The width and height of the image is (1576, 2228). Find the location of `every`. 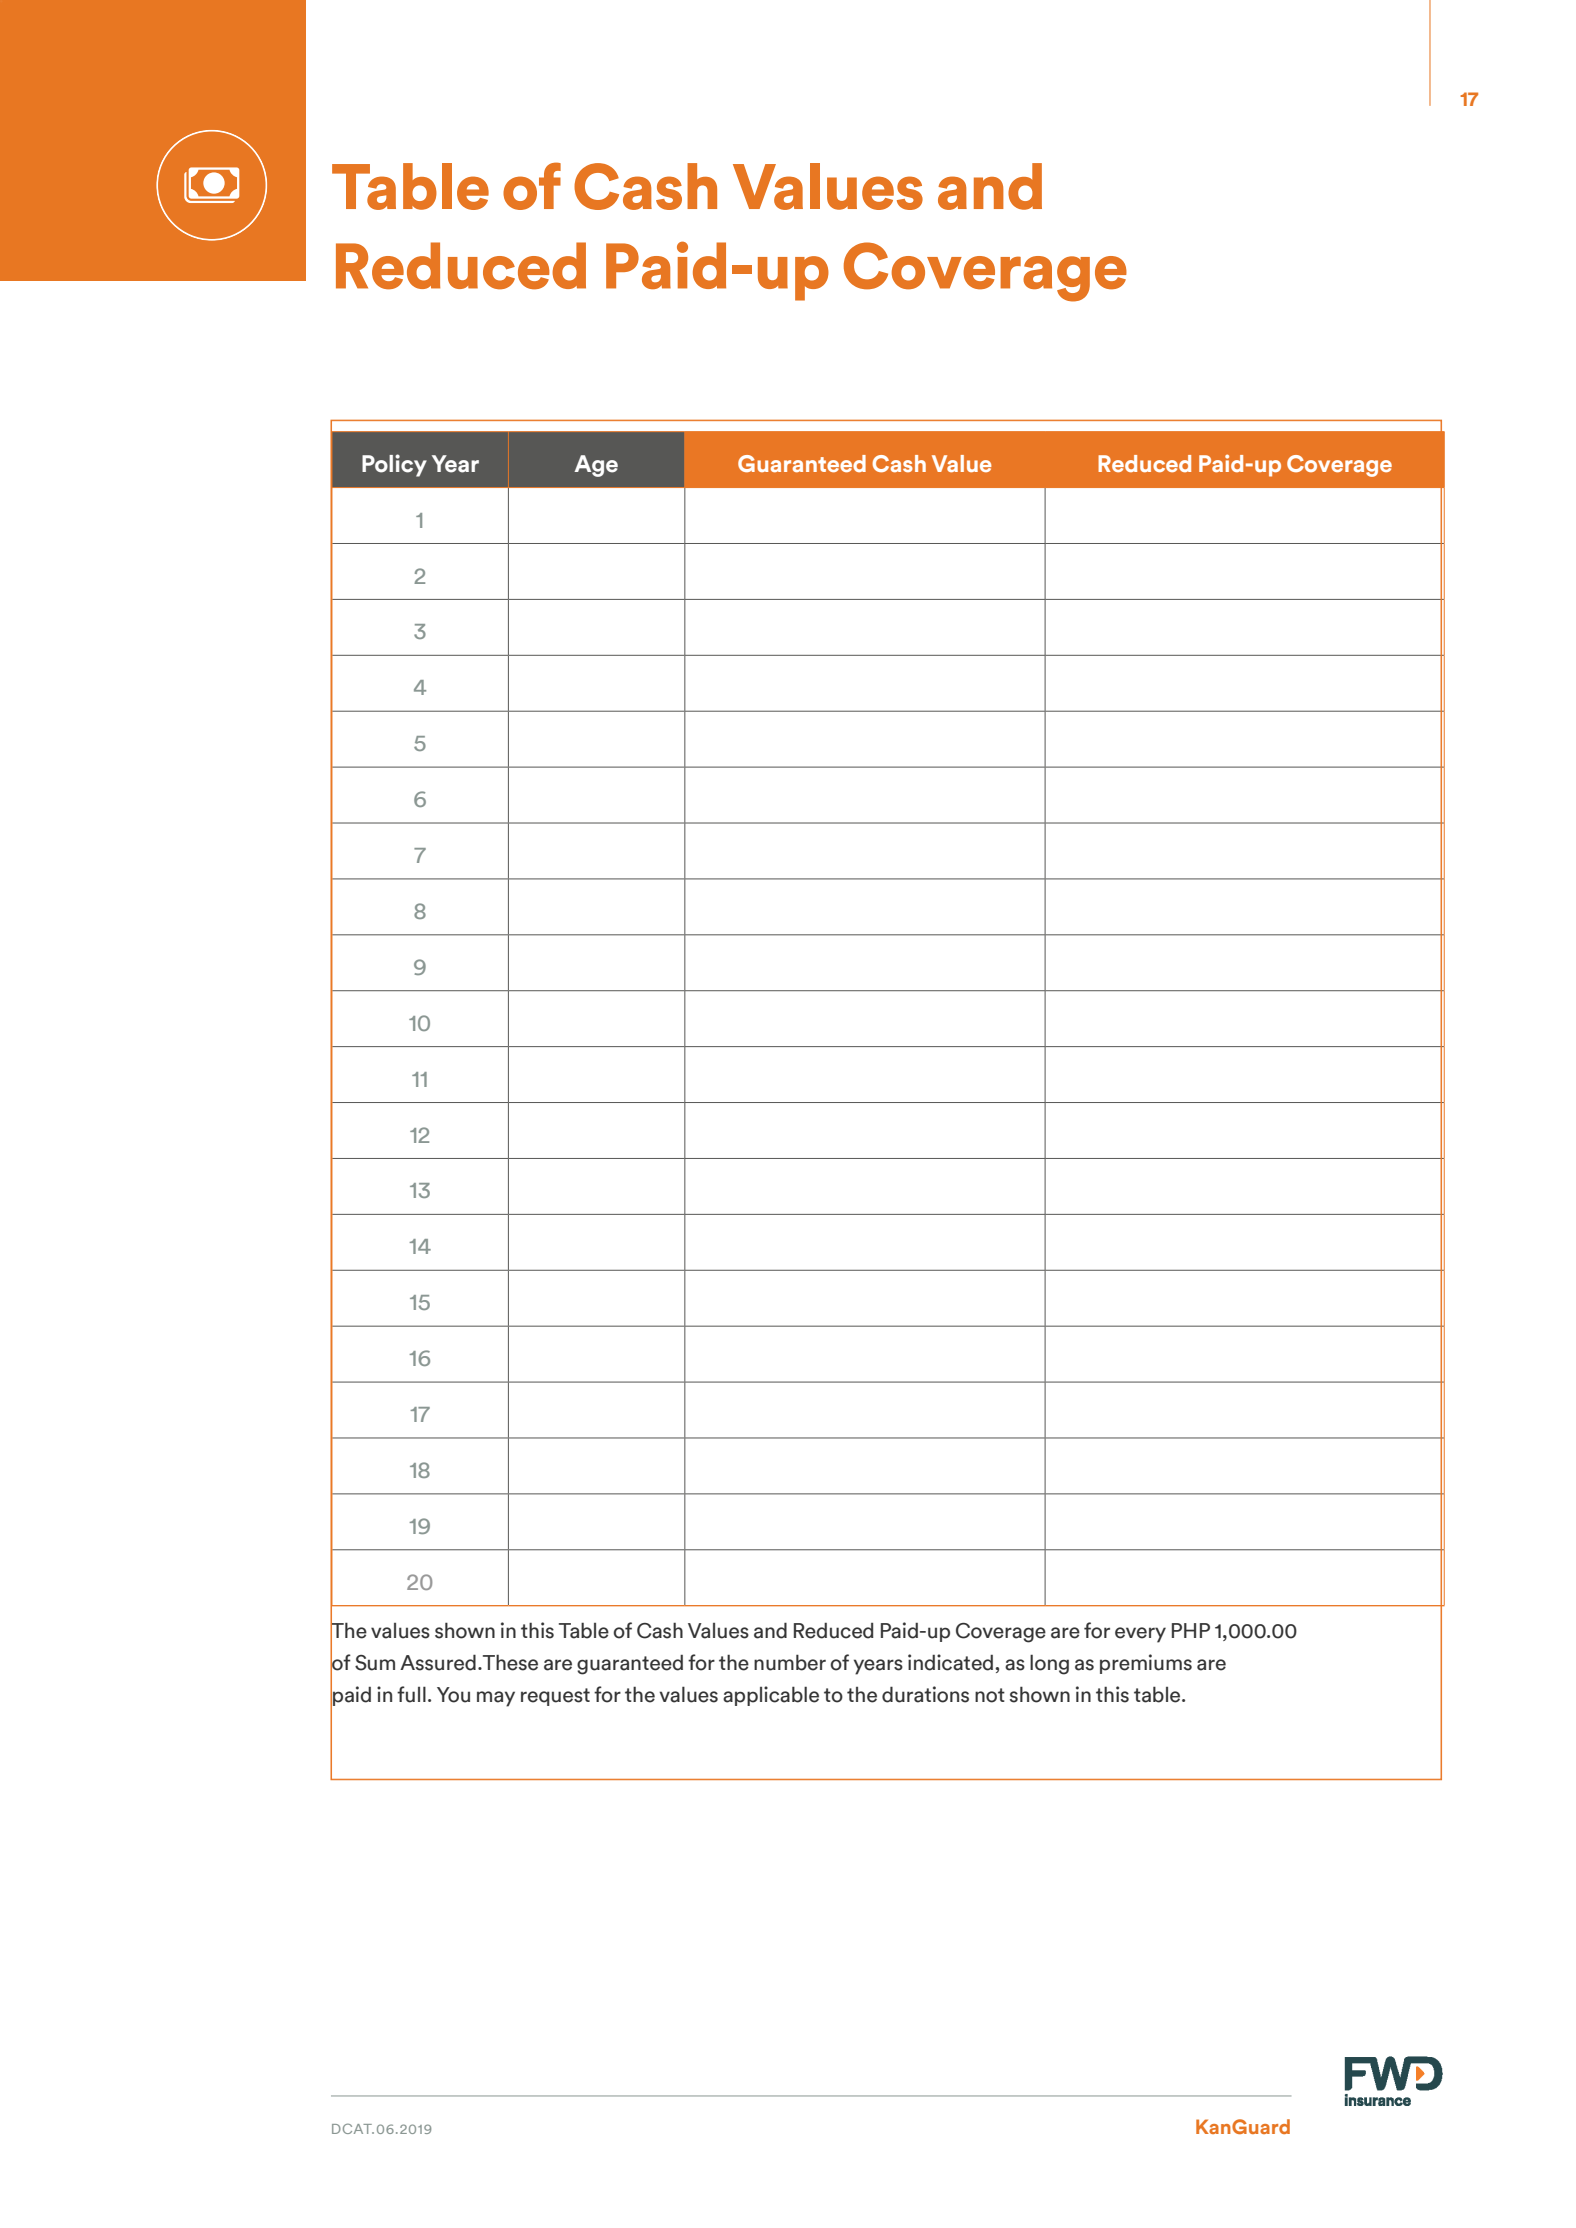

every is located at coordinates (1140, 1635).
